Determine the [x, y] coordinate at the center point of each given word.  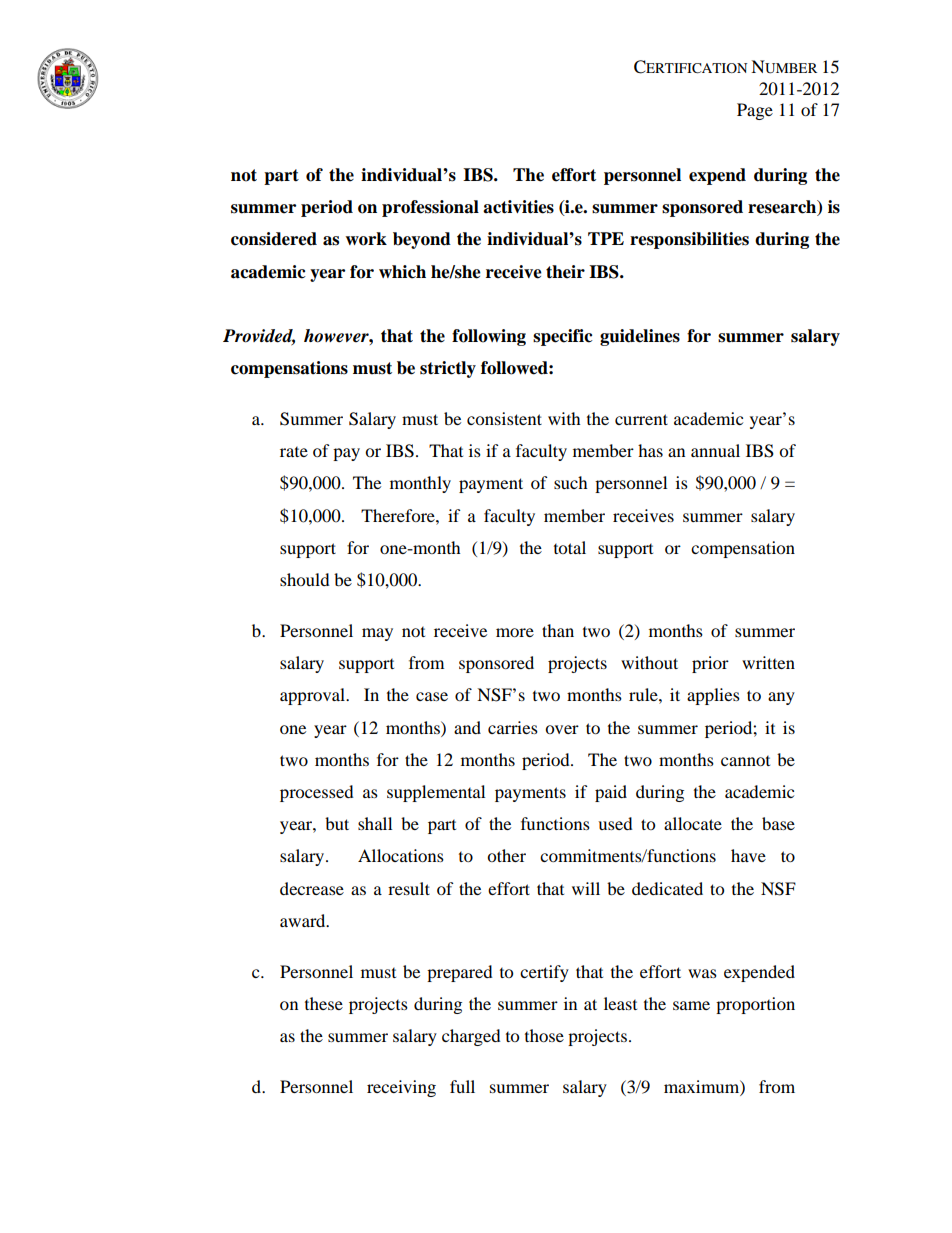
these [324, 1003]
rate [294, 452]
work [366, 239]
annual [715, 450]
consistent [504, 418]
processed [317, 793]
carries [513, 727]
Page [755, 111]
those [544, 1035]
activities [518, 207]
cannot [745, 761]
